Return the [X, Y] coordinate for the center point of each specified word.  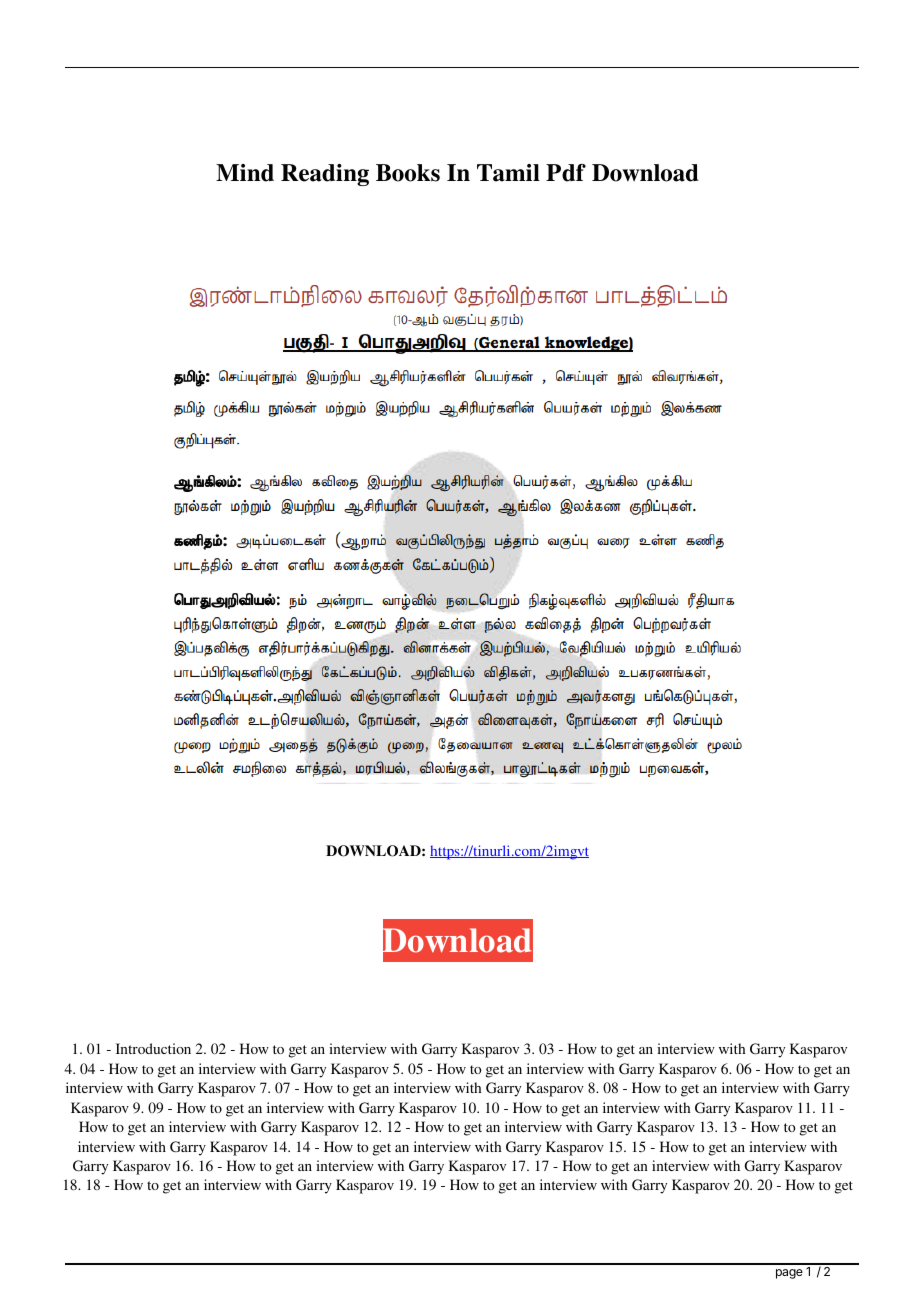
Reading [325, 175]
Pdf [566, 173]
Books [408, 173]
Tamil [508, 173]
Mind [245, 173]
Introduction [153, 1048]
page [789, 1274]
